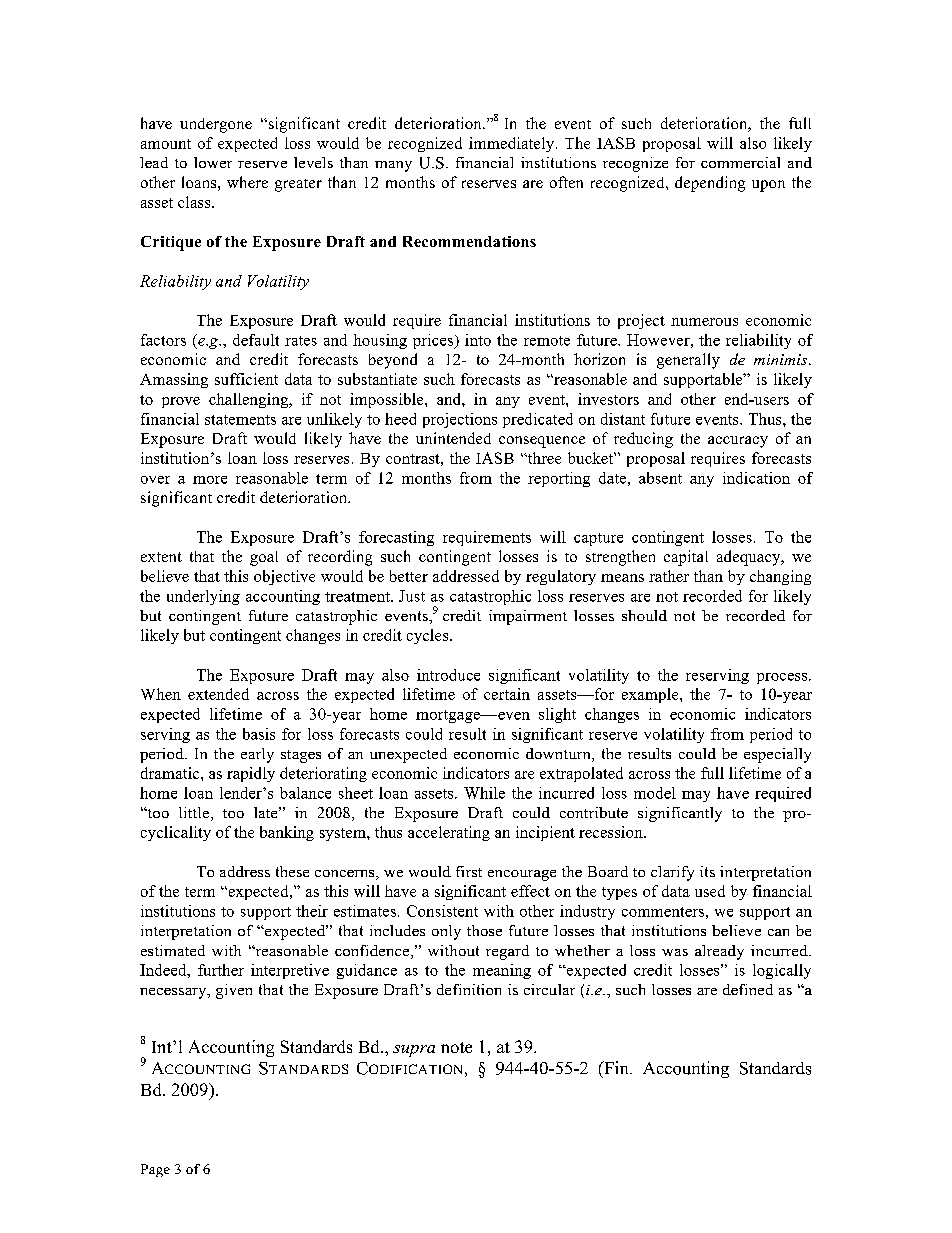 The width and height of the screenshot is (952, 1233). Describe the element at coordinates (748, 989) in the screenshot. I see `defined` at that location.
